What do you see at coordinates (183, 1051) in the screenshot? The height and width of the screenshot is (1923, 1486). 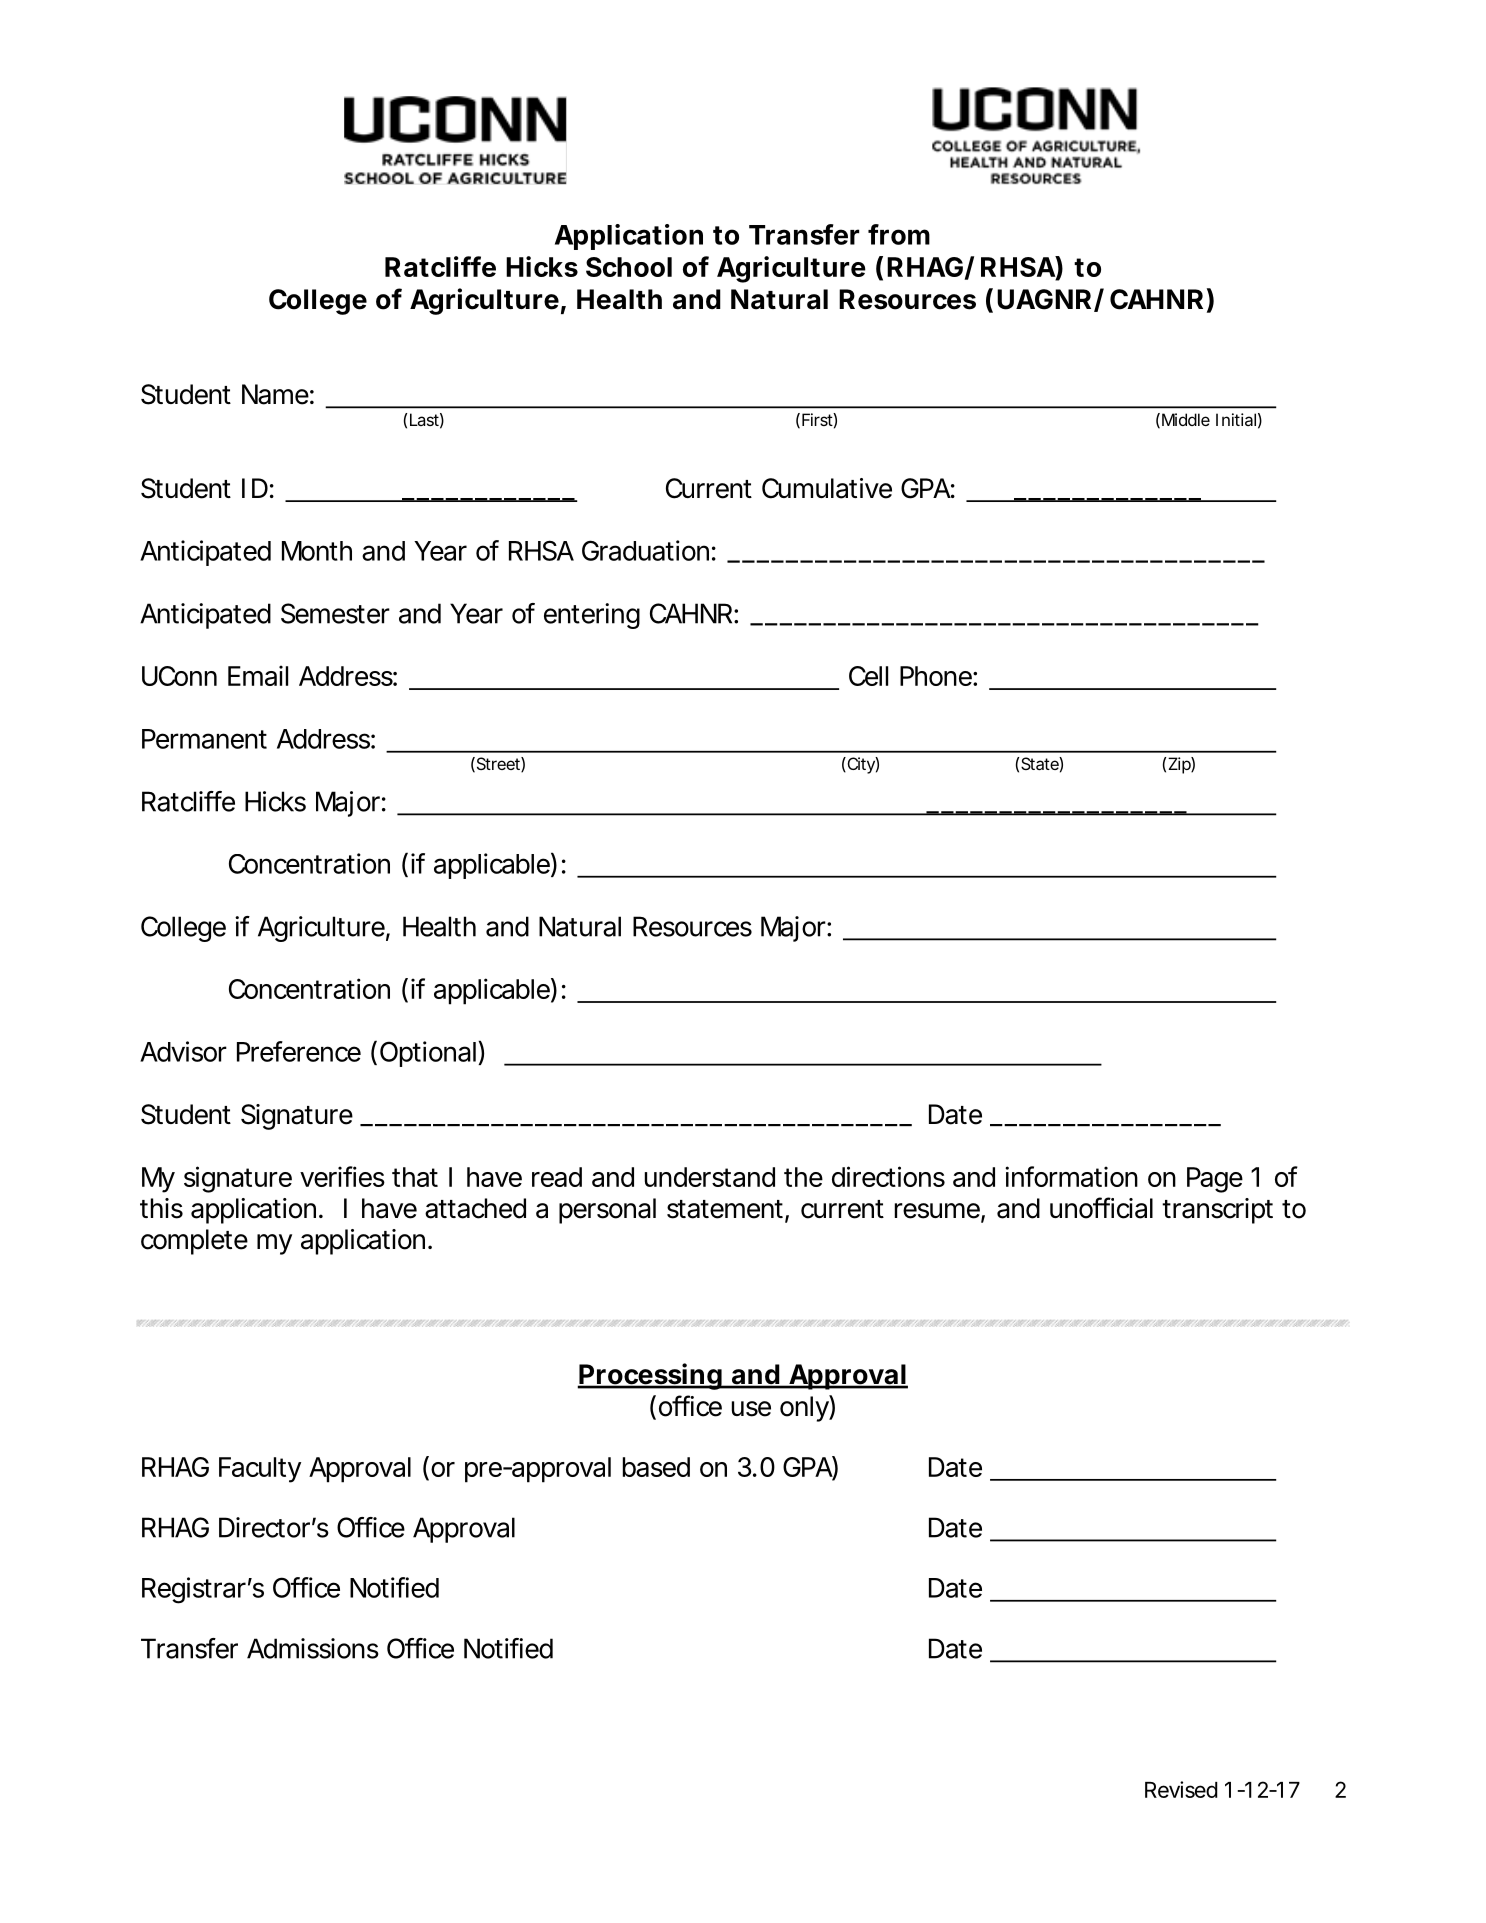 I see `Advisor` at bounding box center [183, 1051].
